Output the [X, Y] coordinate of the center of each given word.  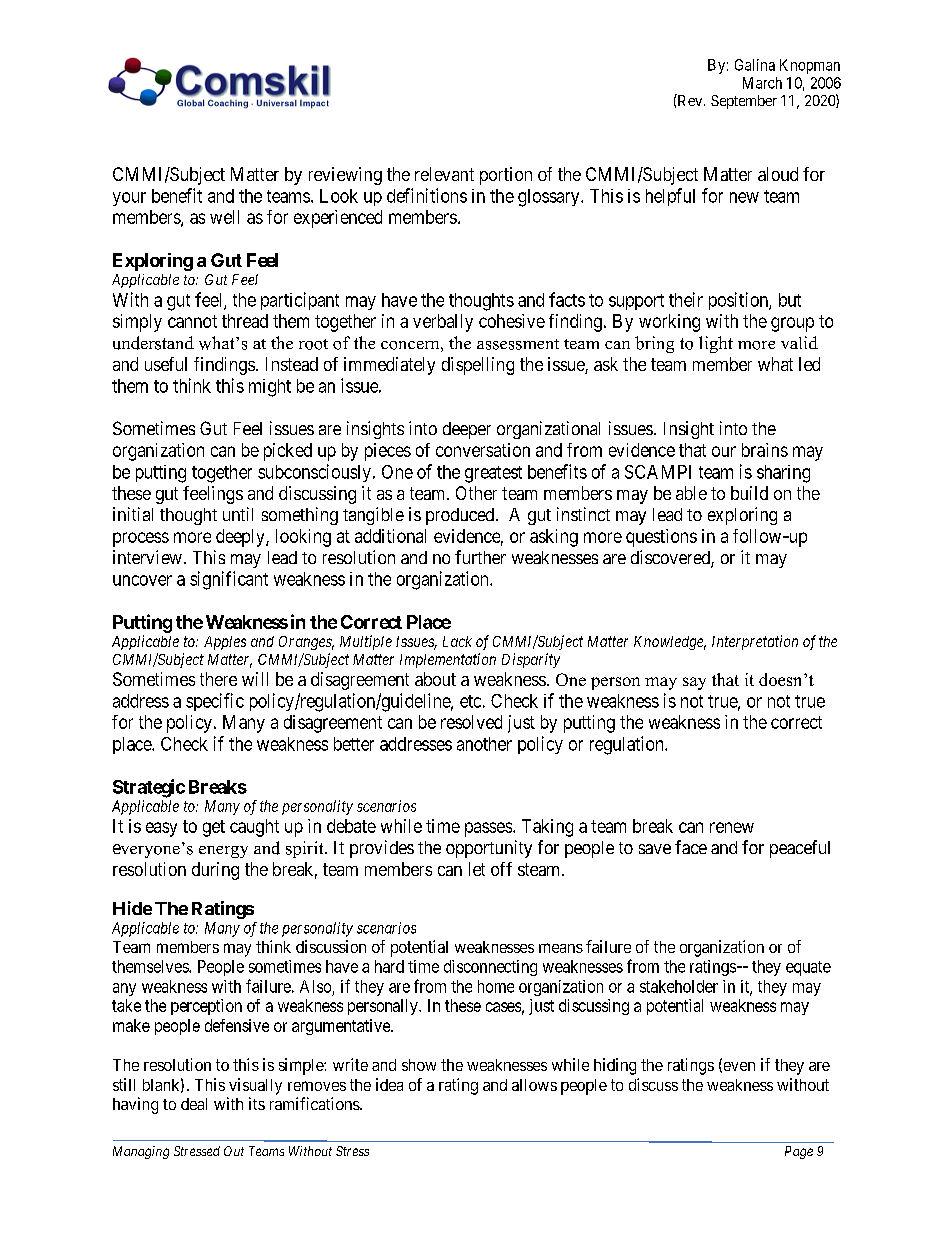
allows [534, 1085]
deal [194, 1104]
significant [229, 580]
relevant [444, 174]
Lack [457, 641]
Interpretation [755, 642]
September [744, 102]
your [129, 199]
